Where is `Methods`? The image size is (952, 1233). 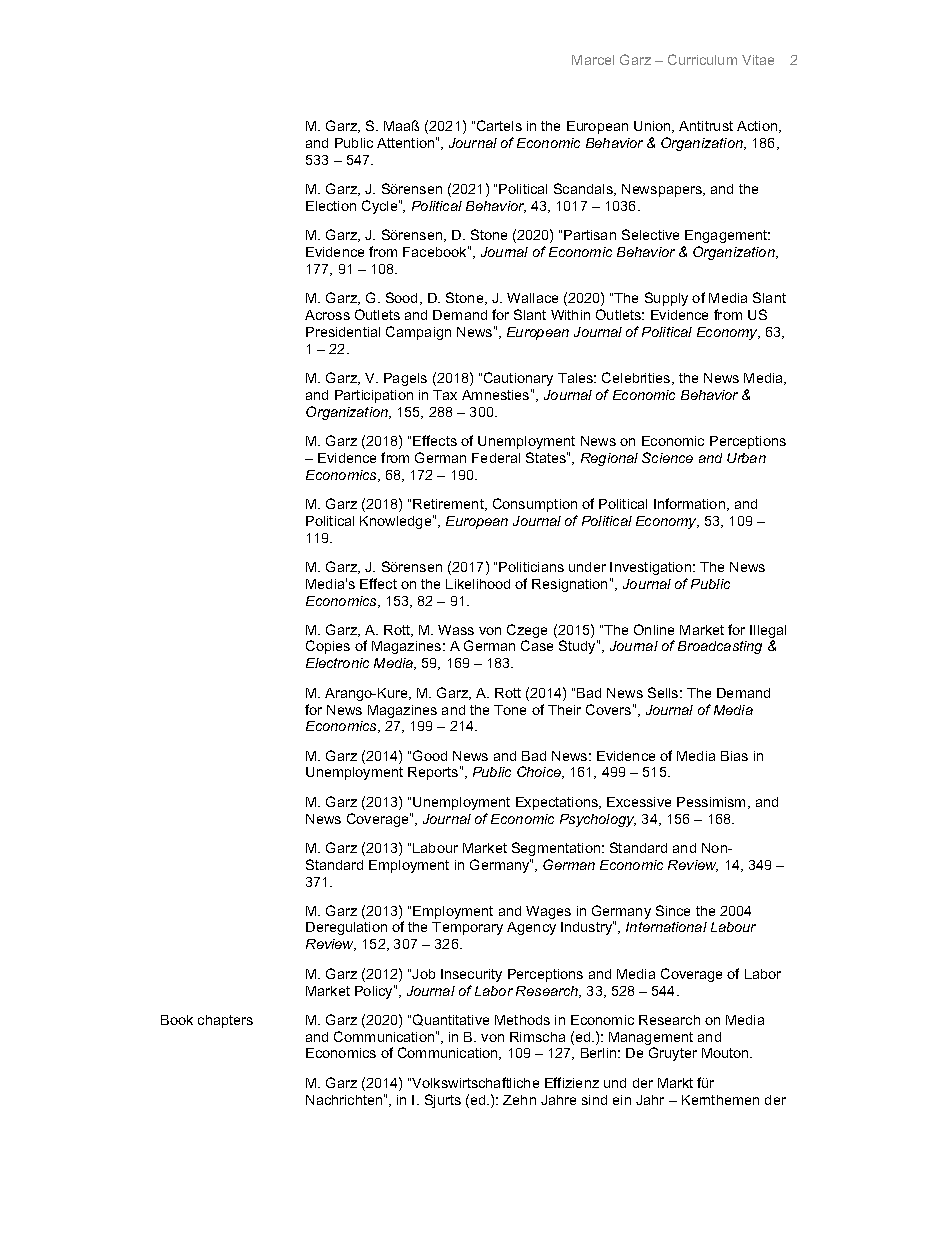 Methods is located at coordinates (522, 1020).
